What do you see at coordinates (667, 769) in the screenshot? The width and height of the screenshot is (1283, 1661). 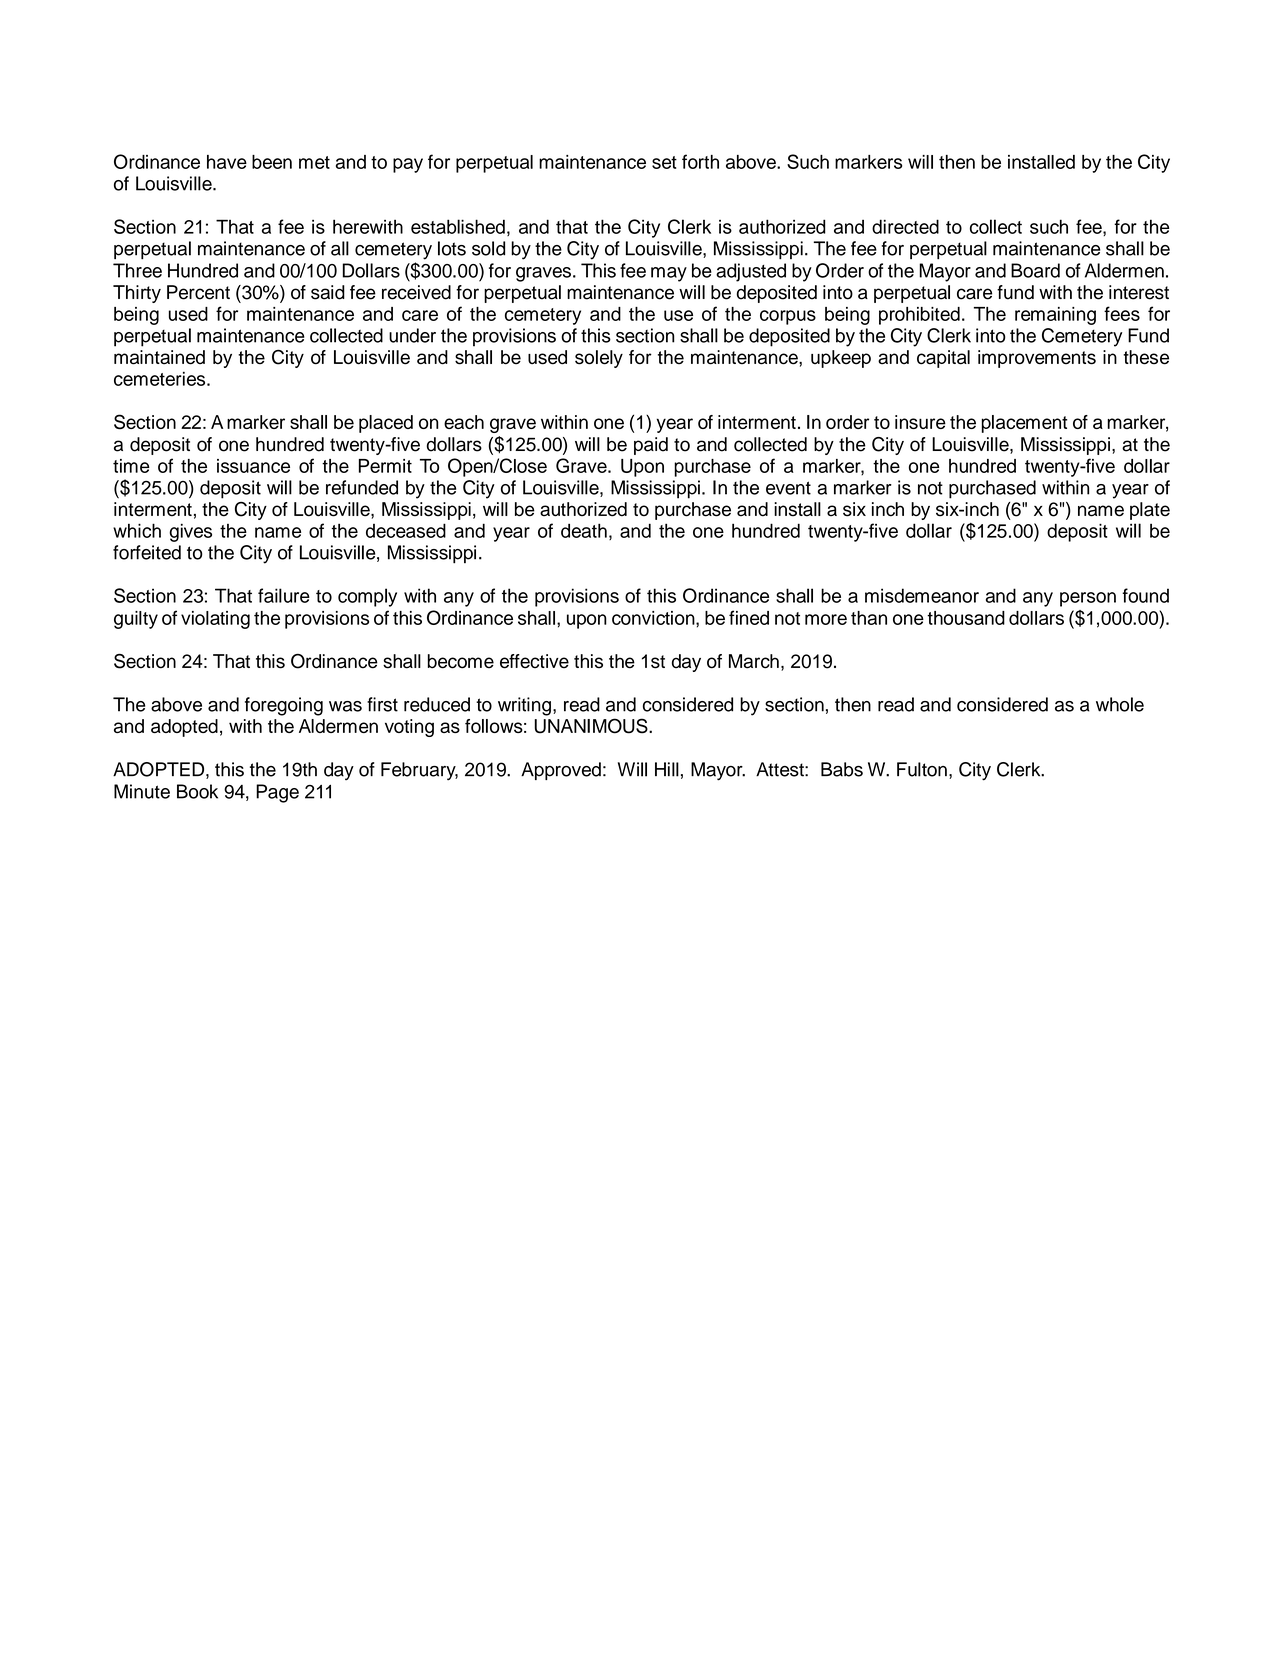 I see `Hill` at bounding box center [667, 769].
